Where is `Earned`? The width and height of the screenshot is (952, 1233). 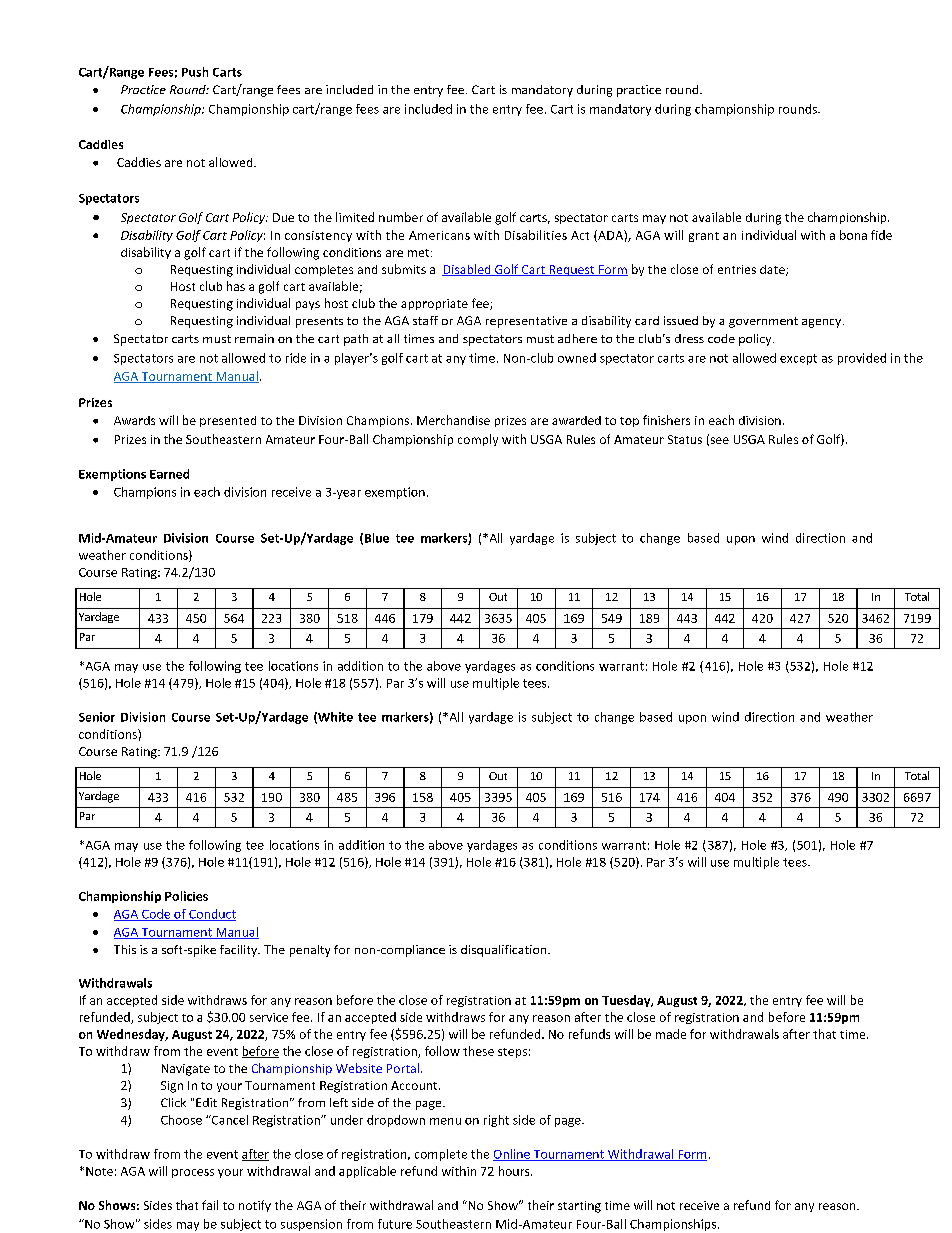
Earned is located at coordinates (169, 474).
